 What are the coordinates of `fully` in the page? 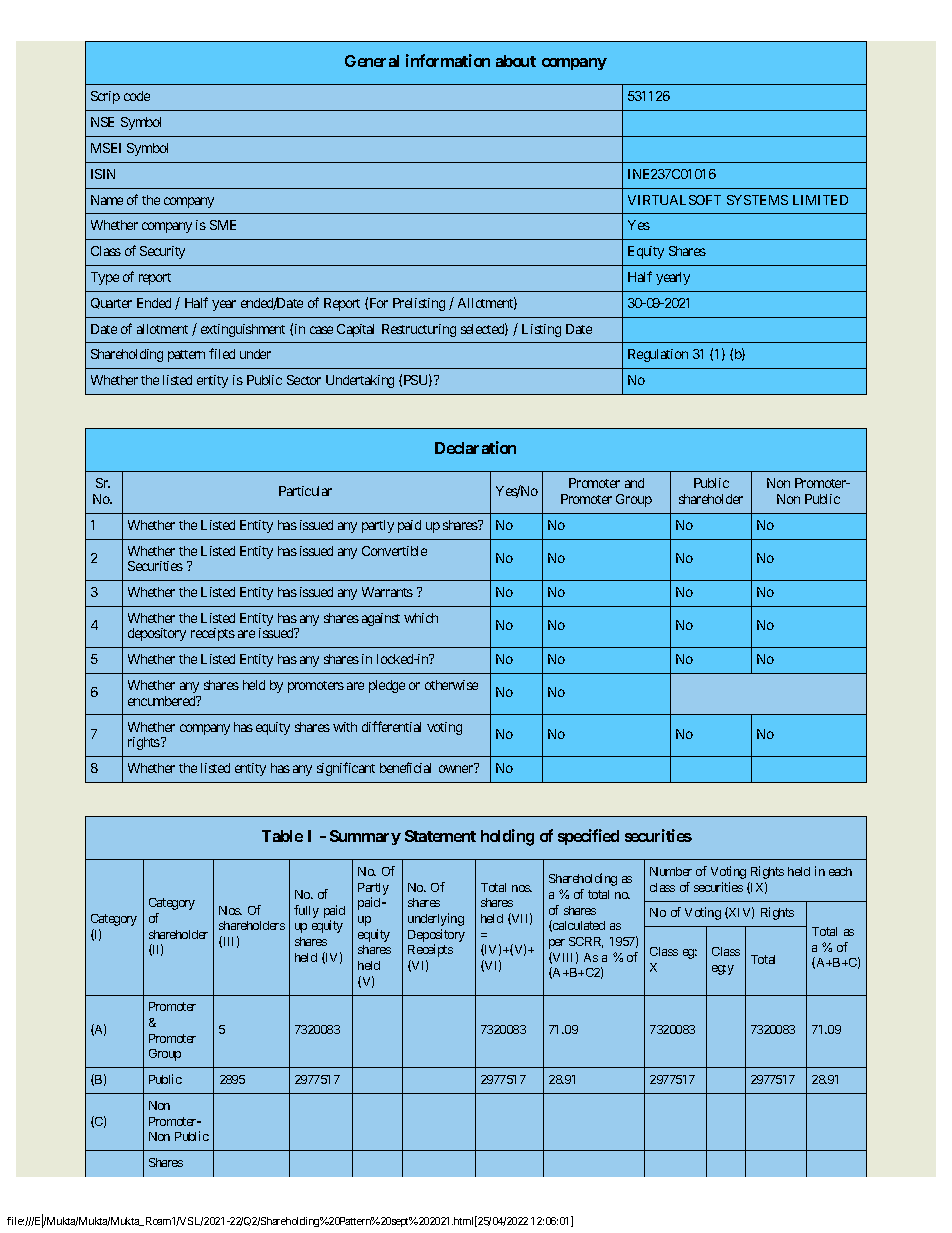 It's located at (306, 911).
